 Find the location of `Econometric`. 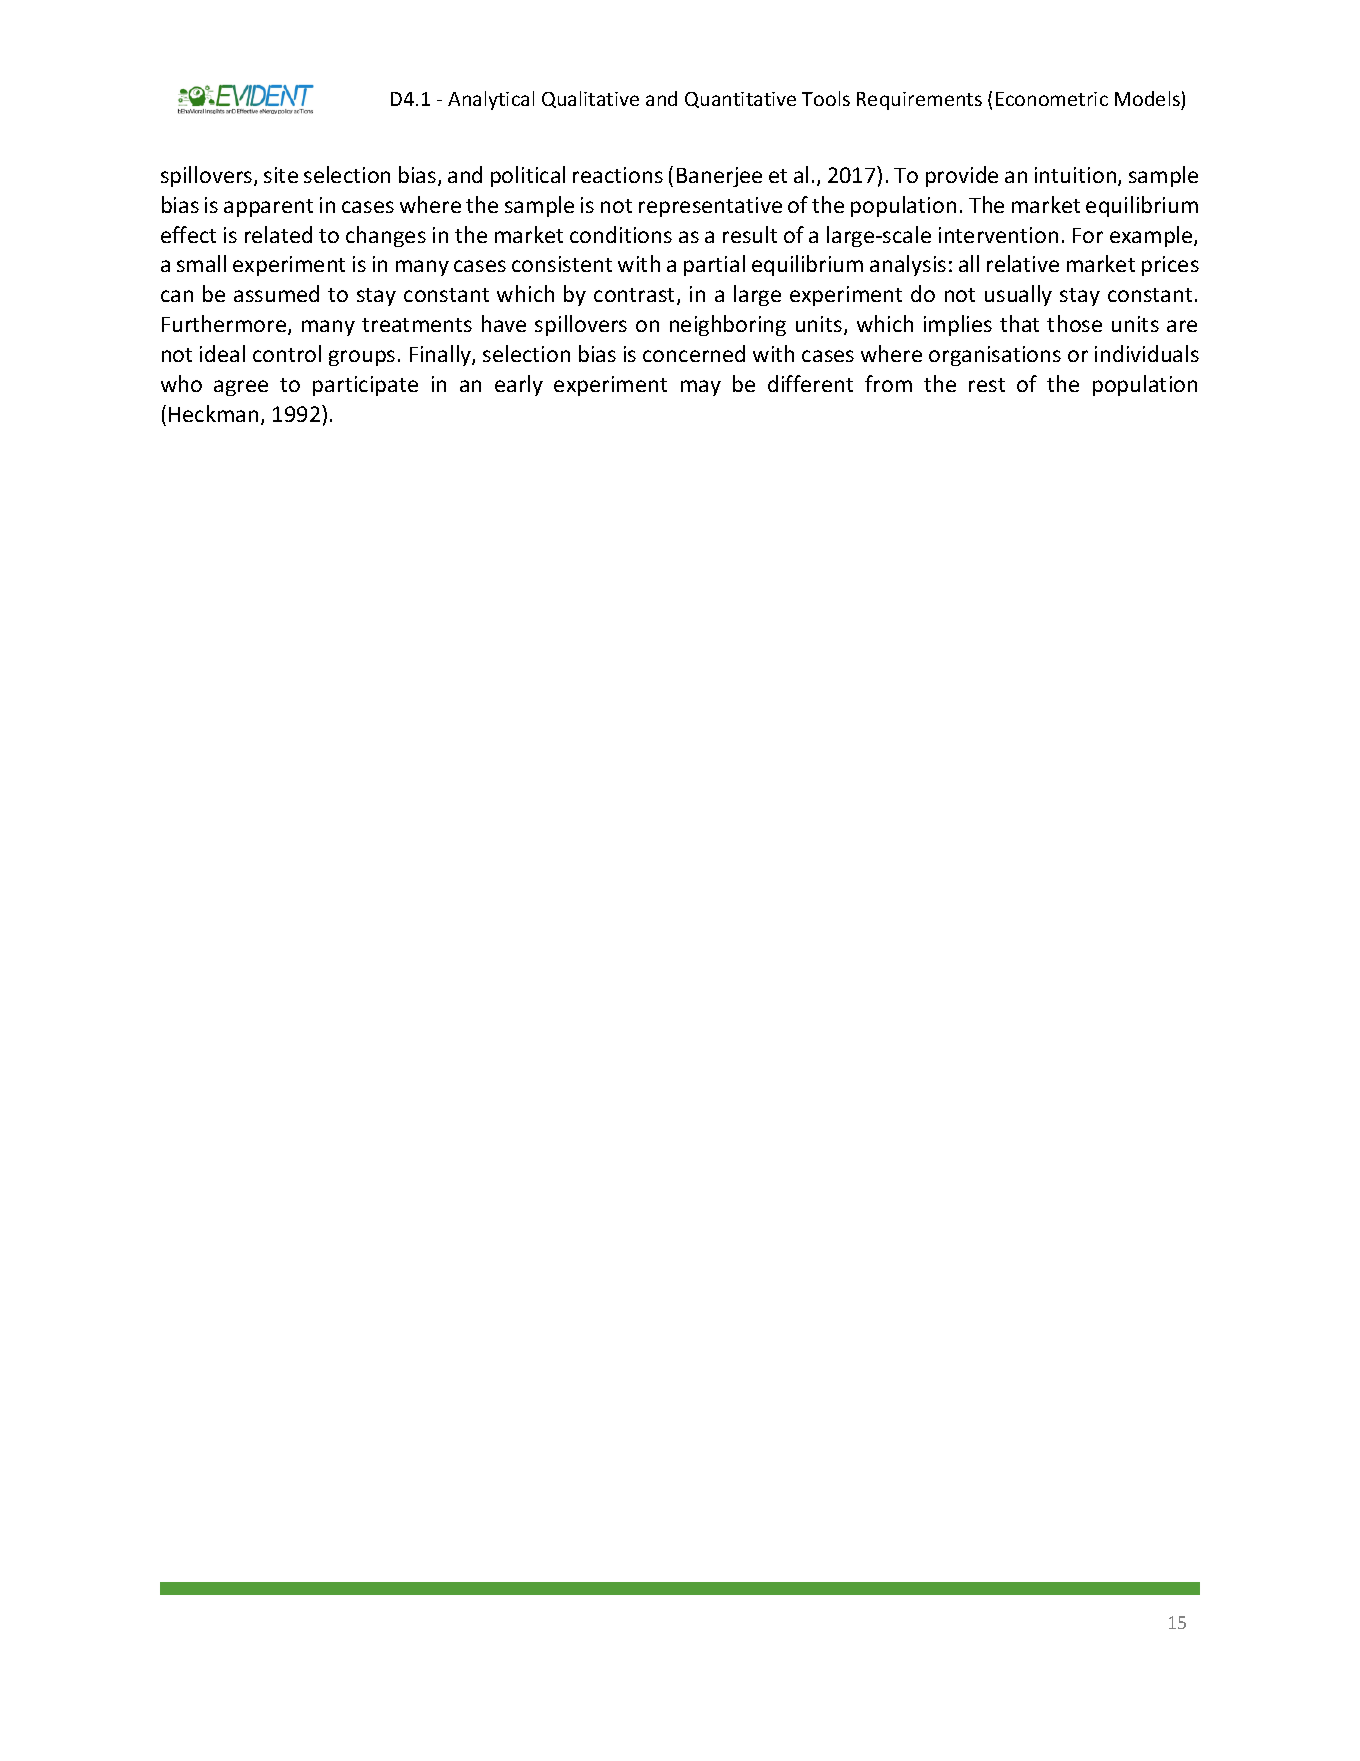

Econometric is located at coordinates (1052, 99).
